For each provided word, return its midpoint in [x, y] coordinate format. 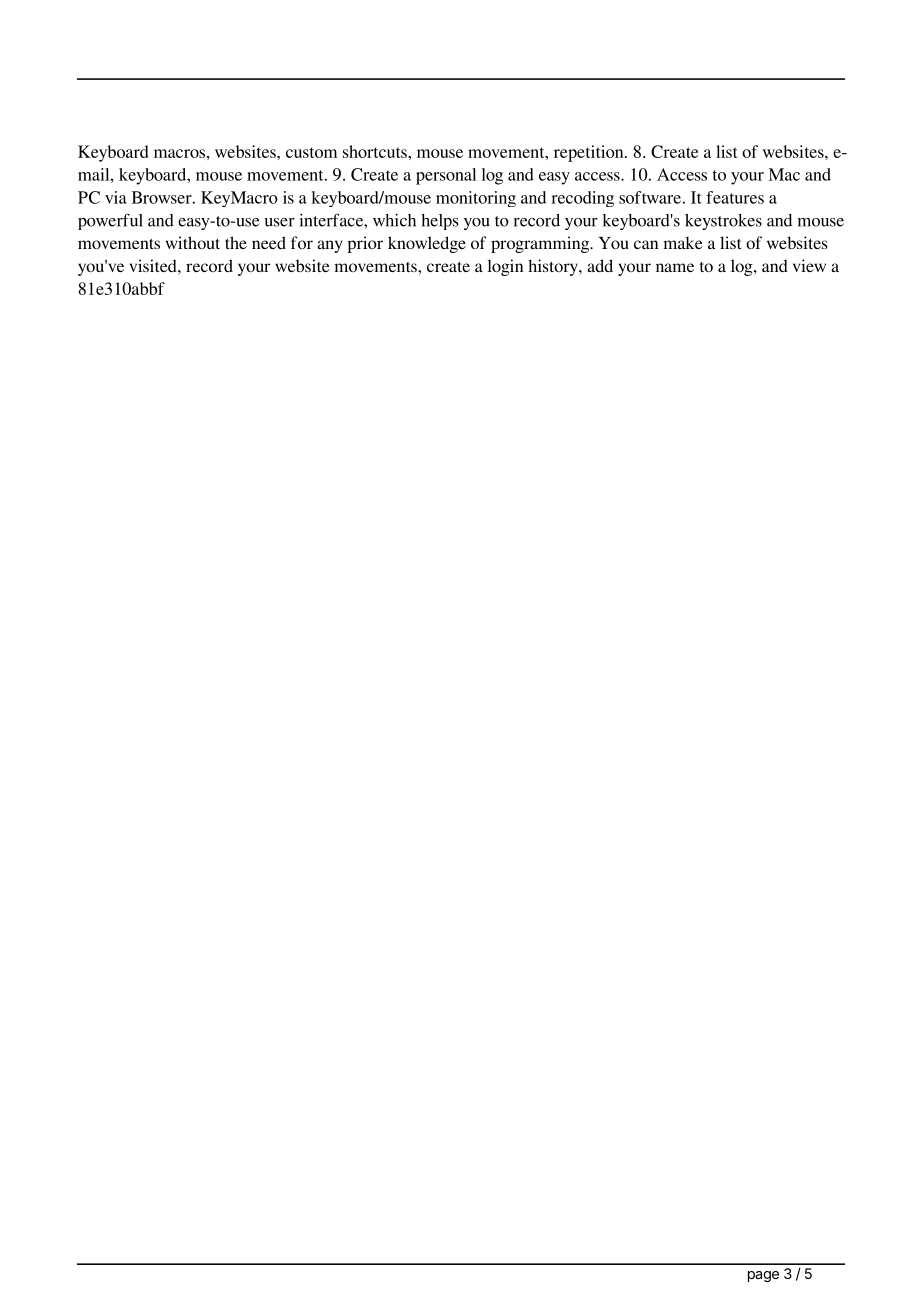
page [763, 1276]
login [505, 267]
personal [446, 176]
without [193, 242]
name [675, 267]
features [735, 197]
